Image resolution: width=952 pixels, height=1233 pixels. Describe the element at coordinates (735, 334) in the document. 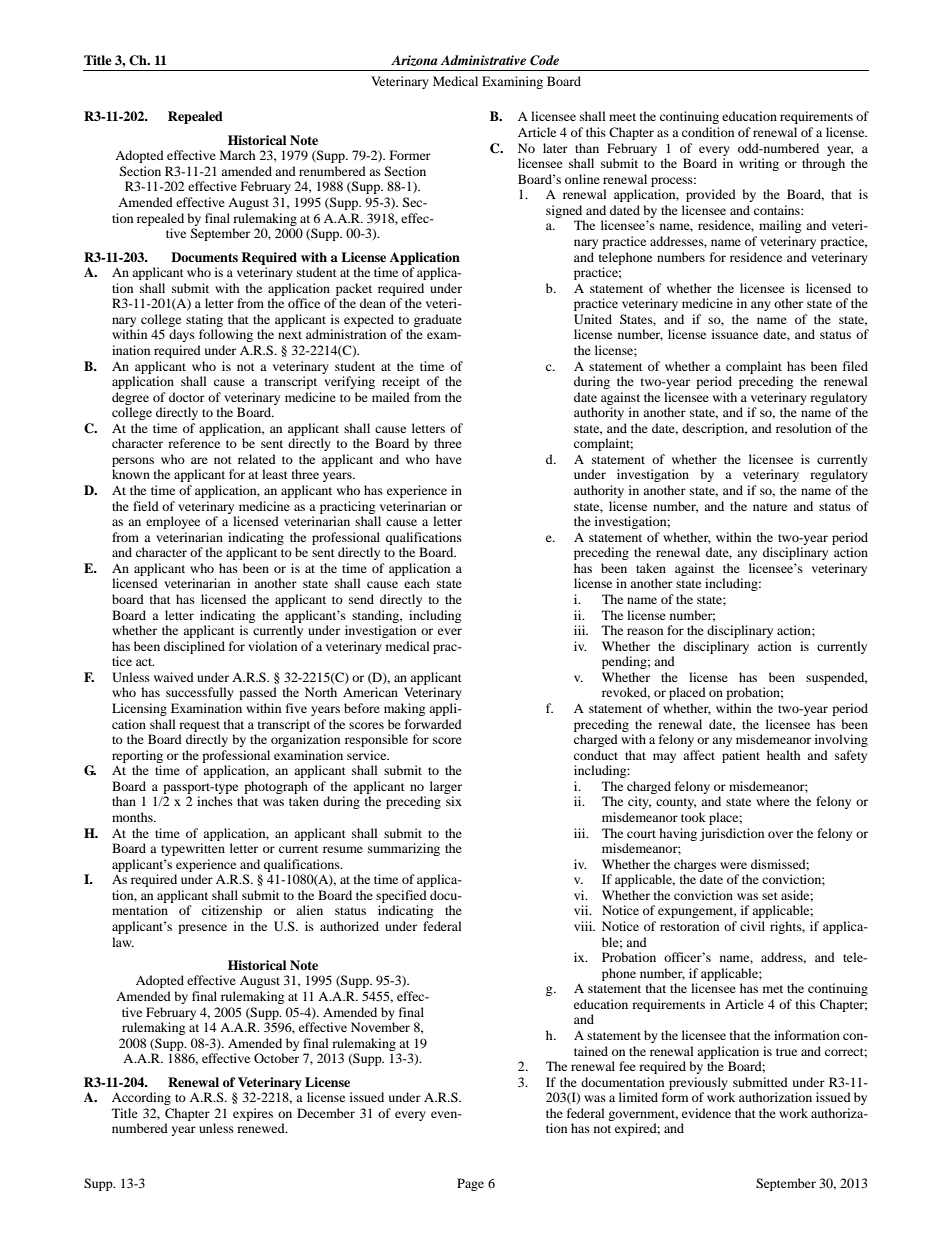

I see `issuance` at that location.
